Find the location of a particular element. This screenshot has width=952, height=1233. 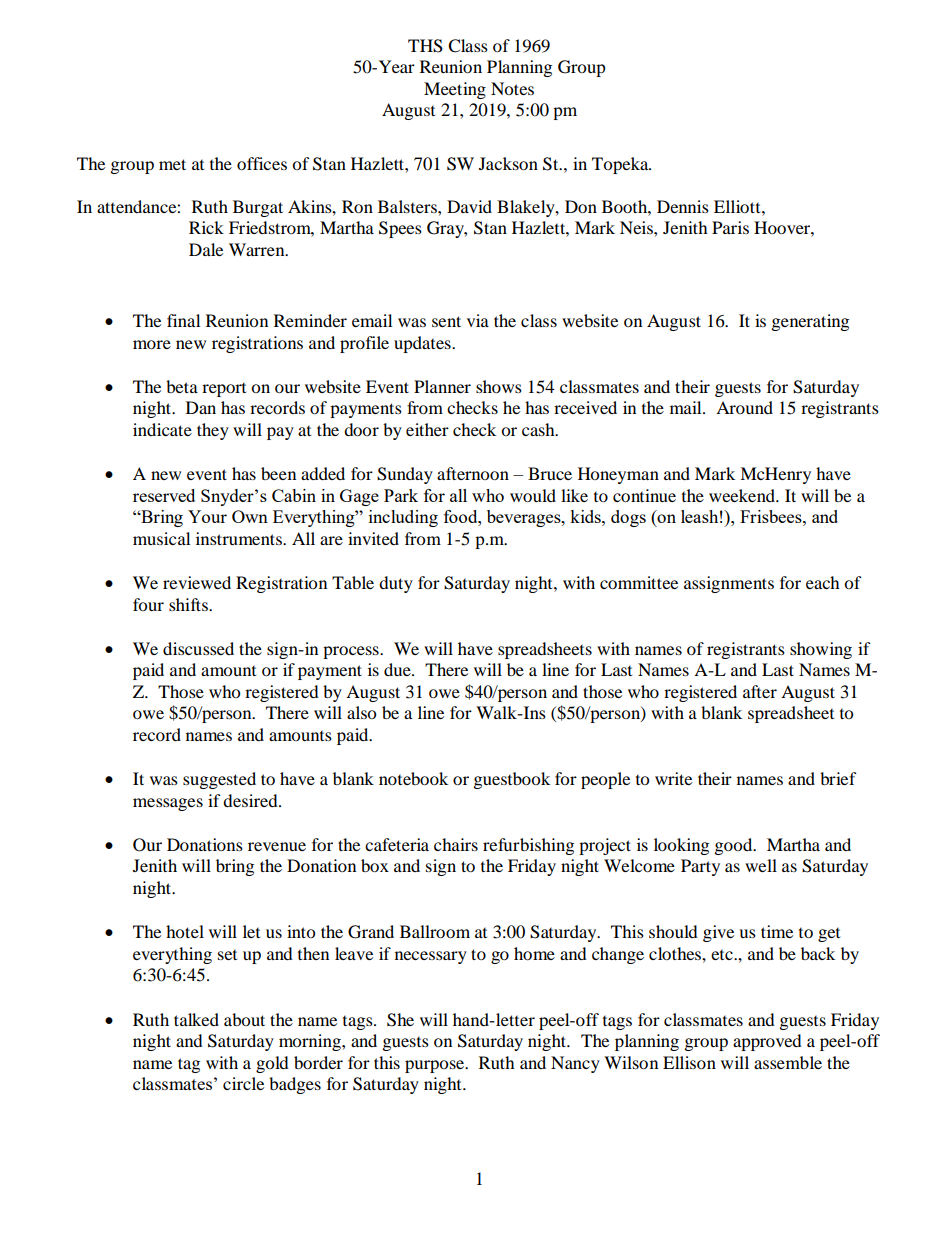

write is located at coordinates (673, 778).
